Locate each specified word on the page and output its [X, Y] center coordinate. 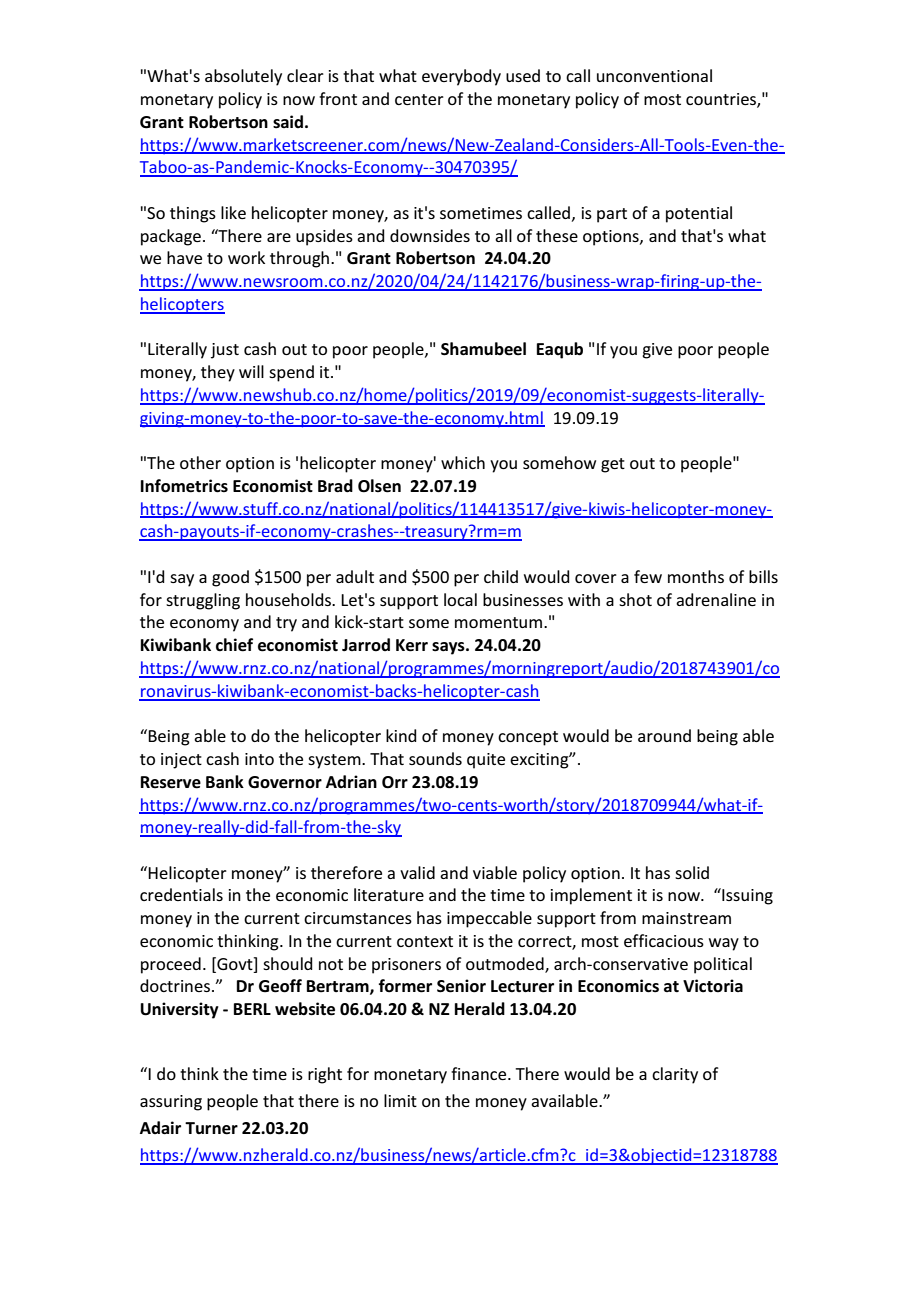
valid [417, 872]
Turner [211, 1128]
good [230, 578]
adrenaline [716, 599]
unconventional [654, 75]
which [463, 462]
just [225, 351]
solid [692, 872]
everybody [461, 77]
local [460, 599]
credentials [181, 894]
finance [480, 1073]
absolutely [243, 77]
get [613, 465]
